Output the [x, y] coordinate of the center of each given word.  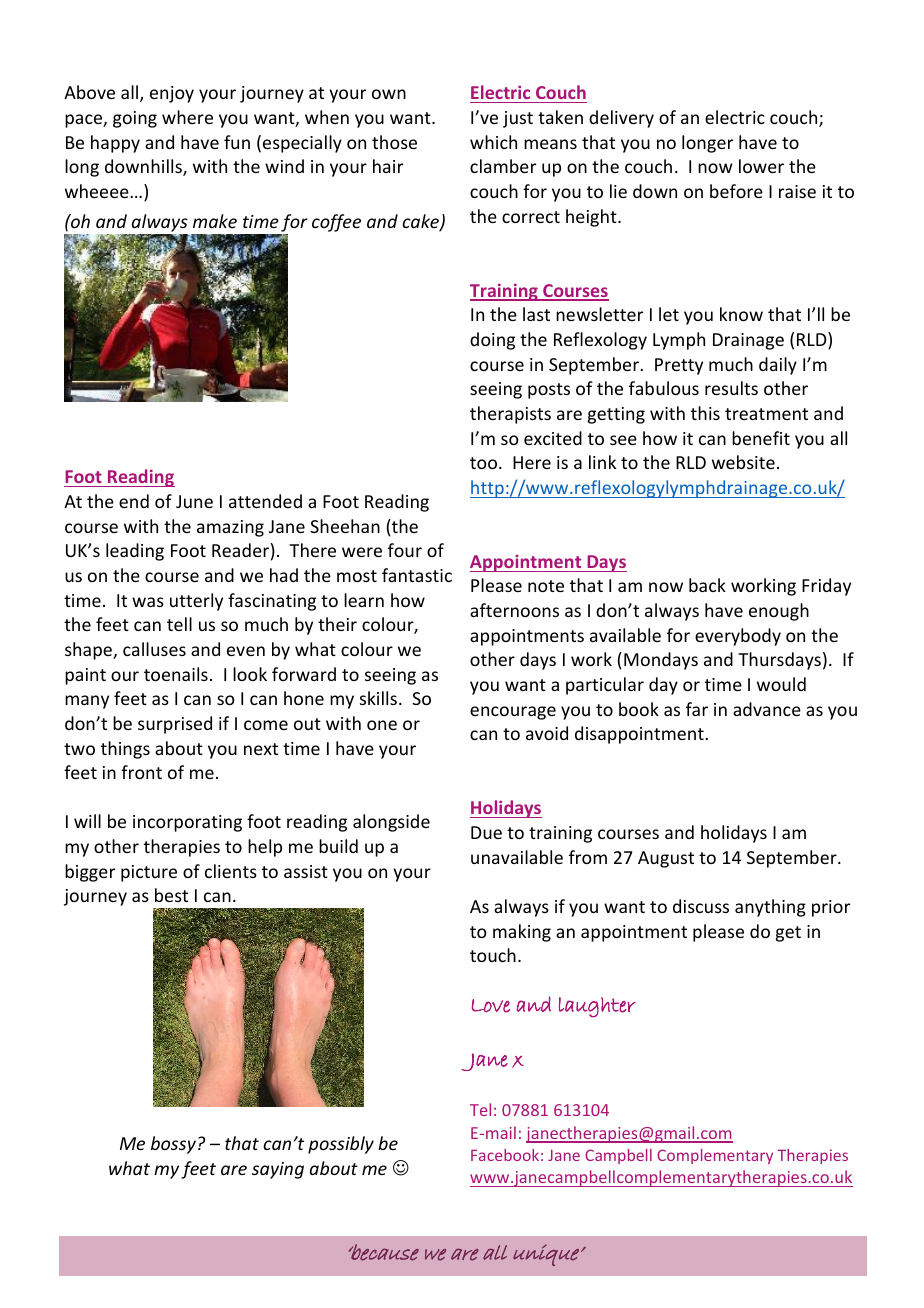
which [493, 142]
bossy [173, 1145]
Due [486, 832]
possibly [341, 1145]
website [743, 462]
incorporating [187, 823]
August [666, 859]
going [135, 119]
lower [761, 166]
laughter [597, 1007]
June [194, 501]
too [485, 463]
